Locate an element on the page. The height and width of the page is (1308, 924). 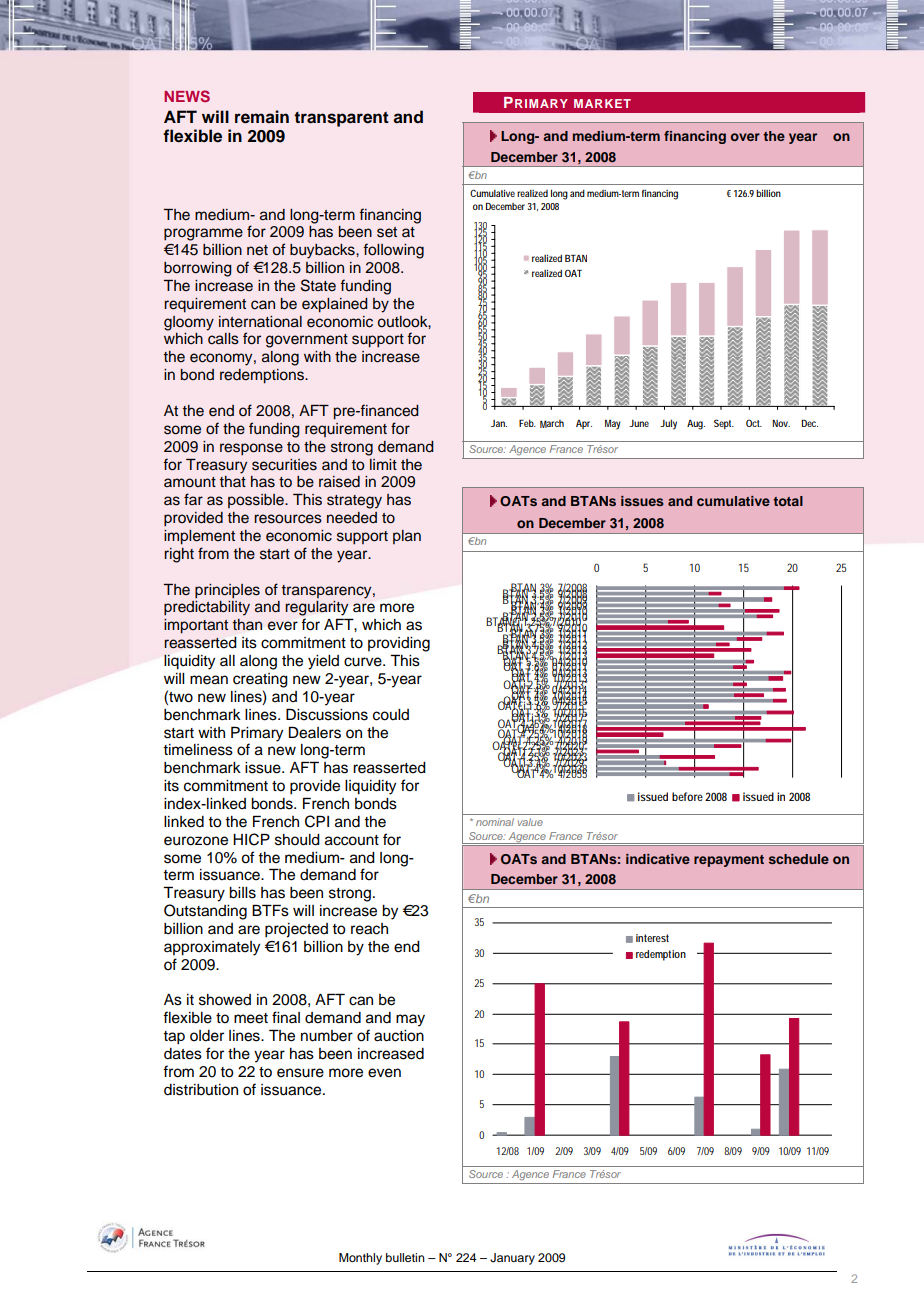
before is located at coordinates (687, 796).
